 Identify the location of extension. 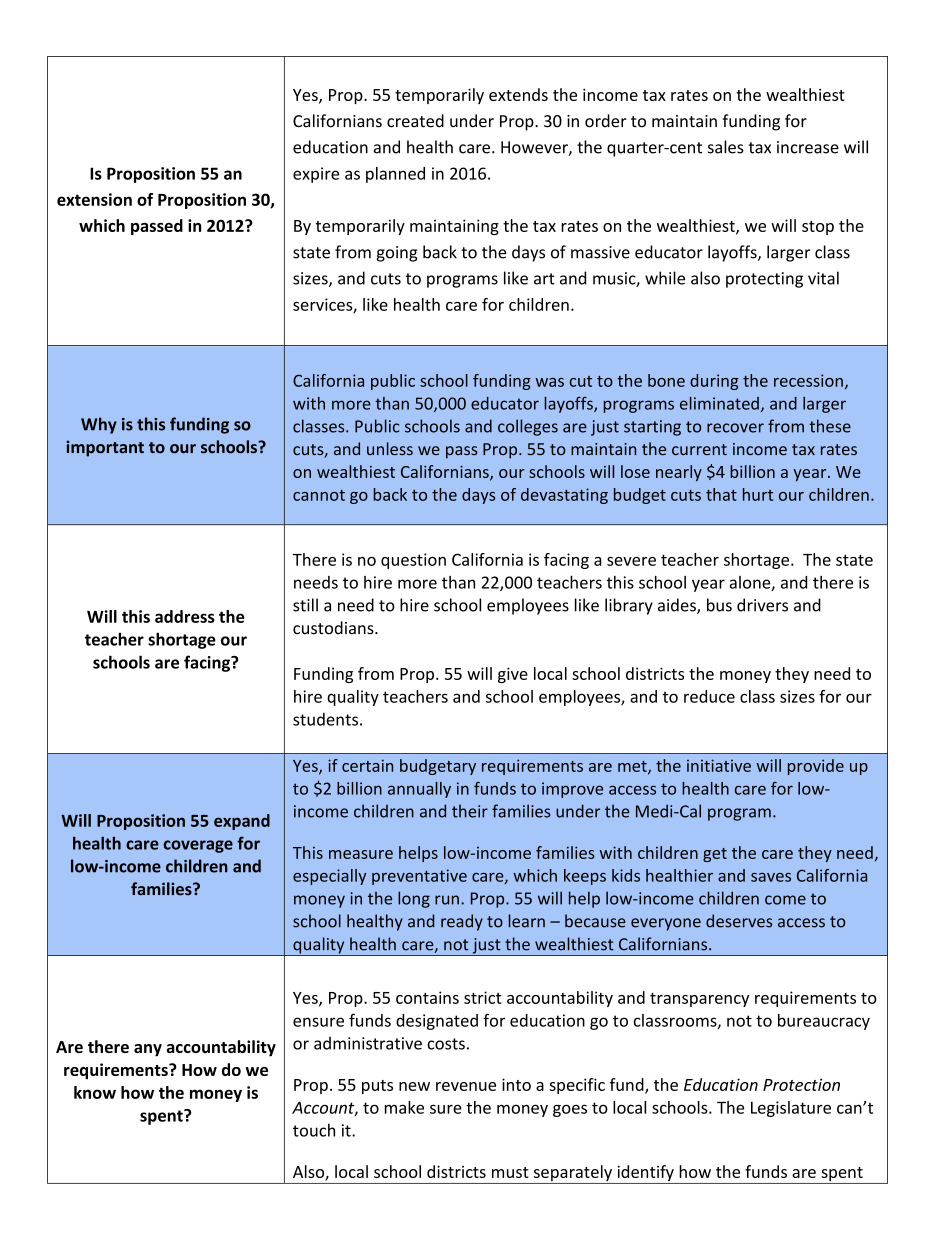
(94, 199).
